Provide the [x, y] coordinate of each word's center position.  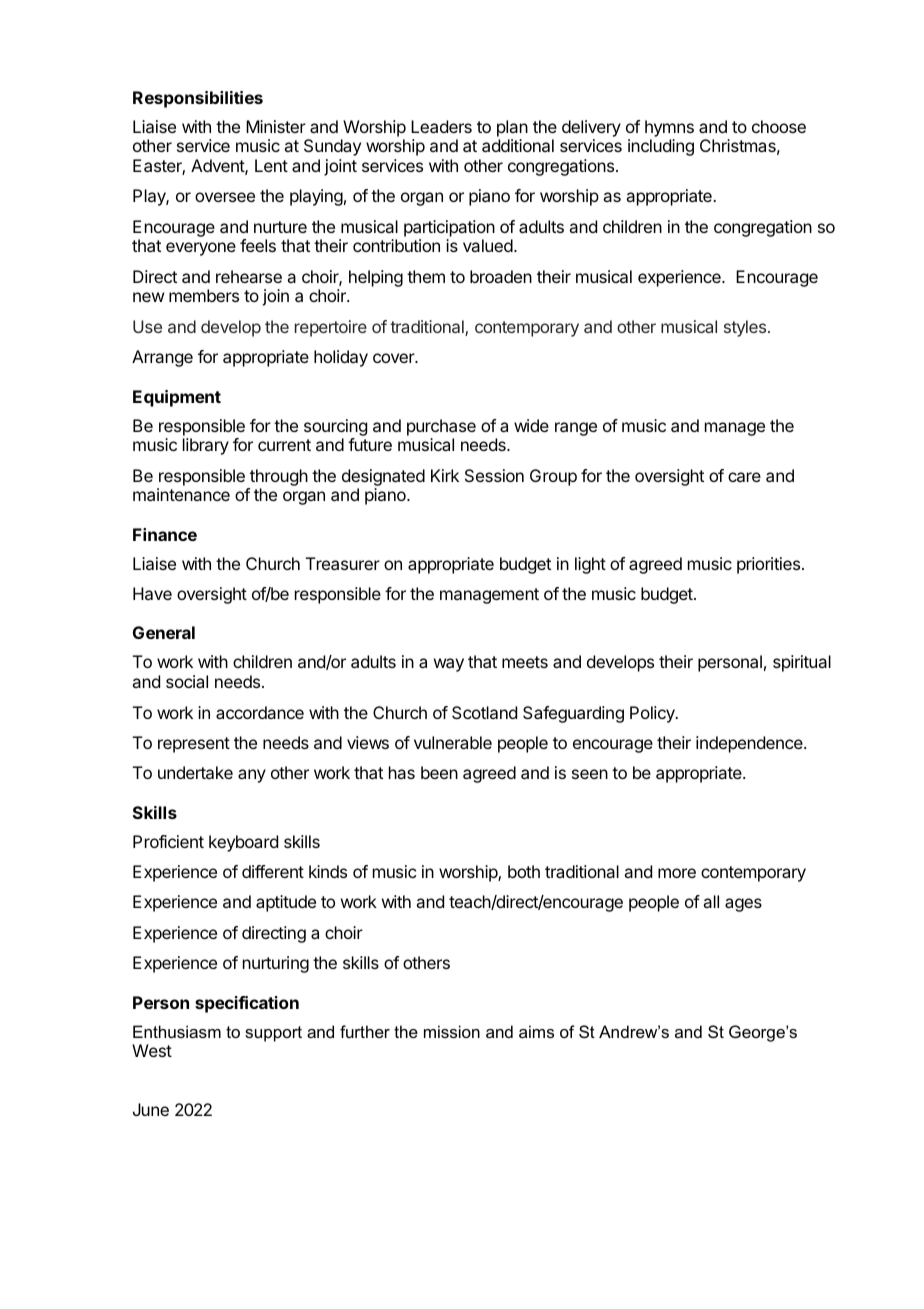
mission [452, 1031]
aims [536, 1031]
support [273, 1034]
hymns [669, 128]
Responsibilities [198, 99]
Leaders [441, 126]
